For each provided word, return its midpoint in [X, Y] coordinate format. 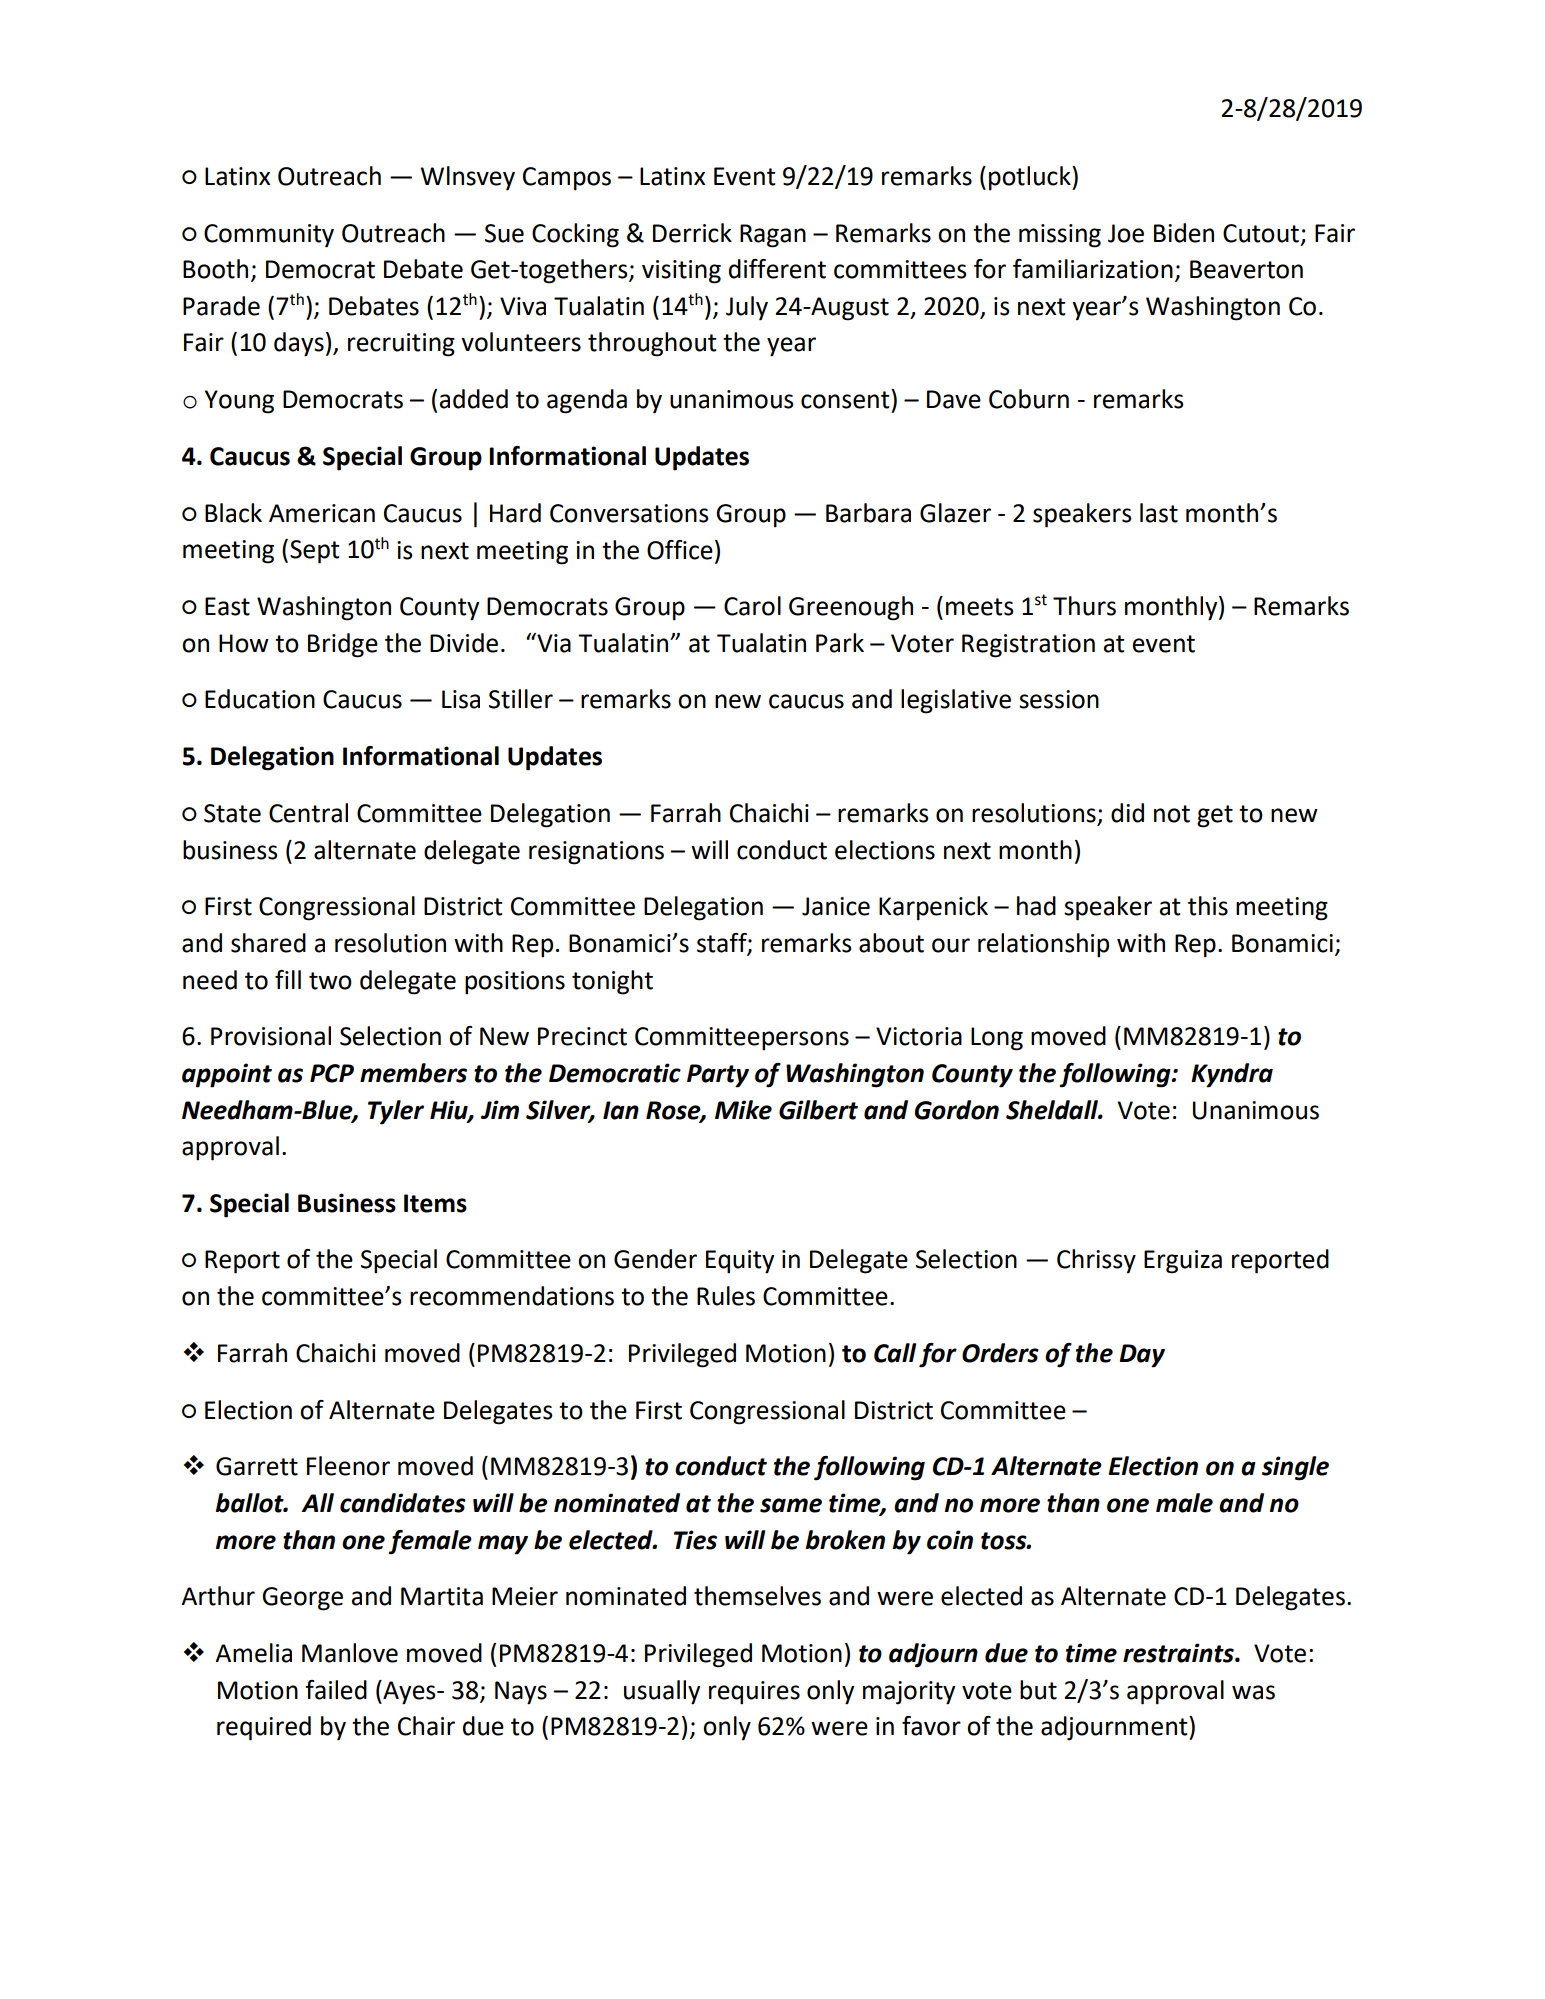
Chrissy [1096, 1261]
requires [754, 1693]
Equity [740, 1262]
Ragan [773, 236]
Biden [1184, 233]
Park [840, 643]
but [1038, 1690]
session [1059, 699]
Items [435, 1203]
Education [260, 699]
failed [336, 1690]
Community [269, 236]
